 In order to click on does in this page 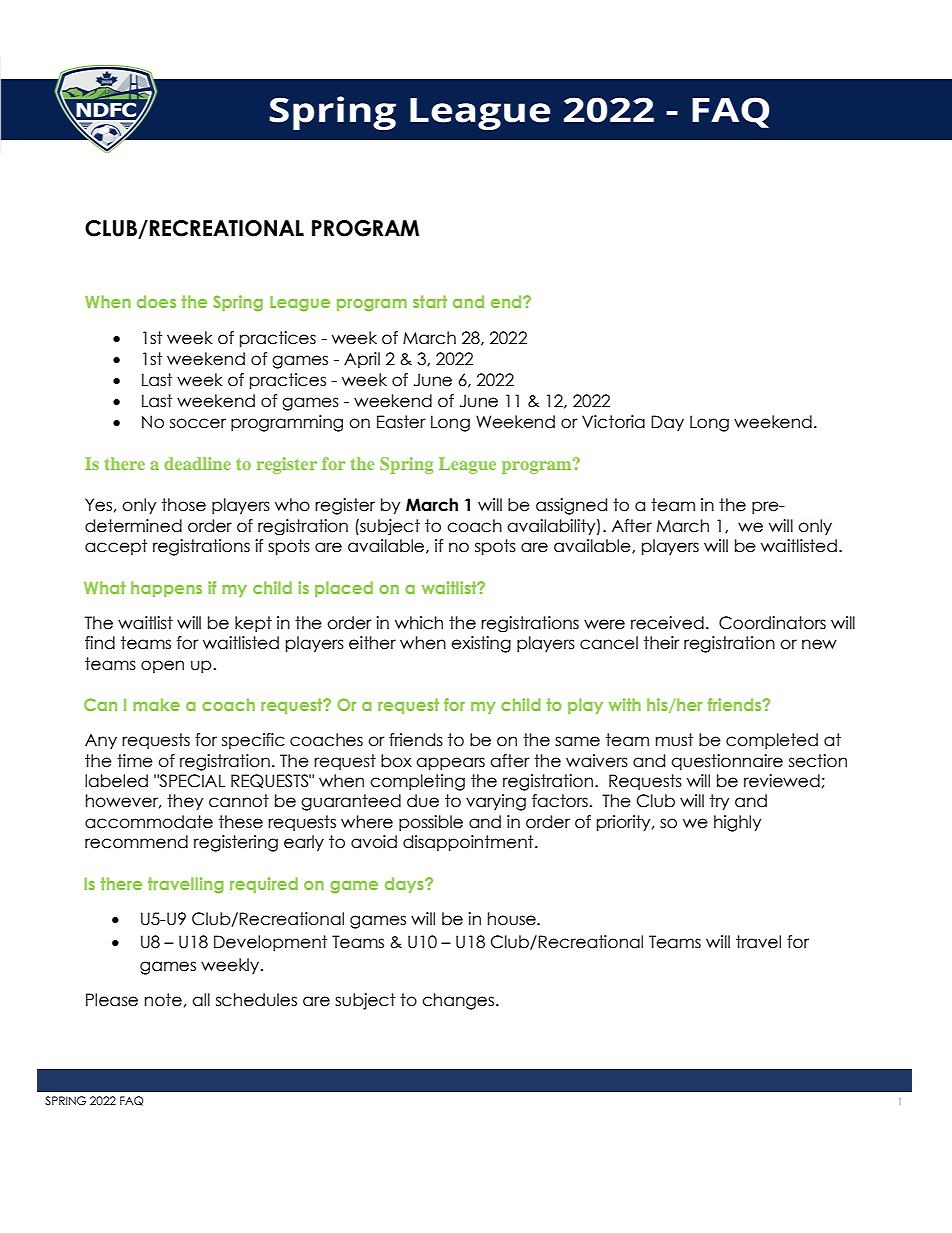, I will do `click(156, 301)`.
